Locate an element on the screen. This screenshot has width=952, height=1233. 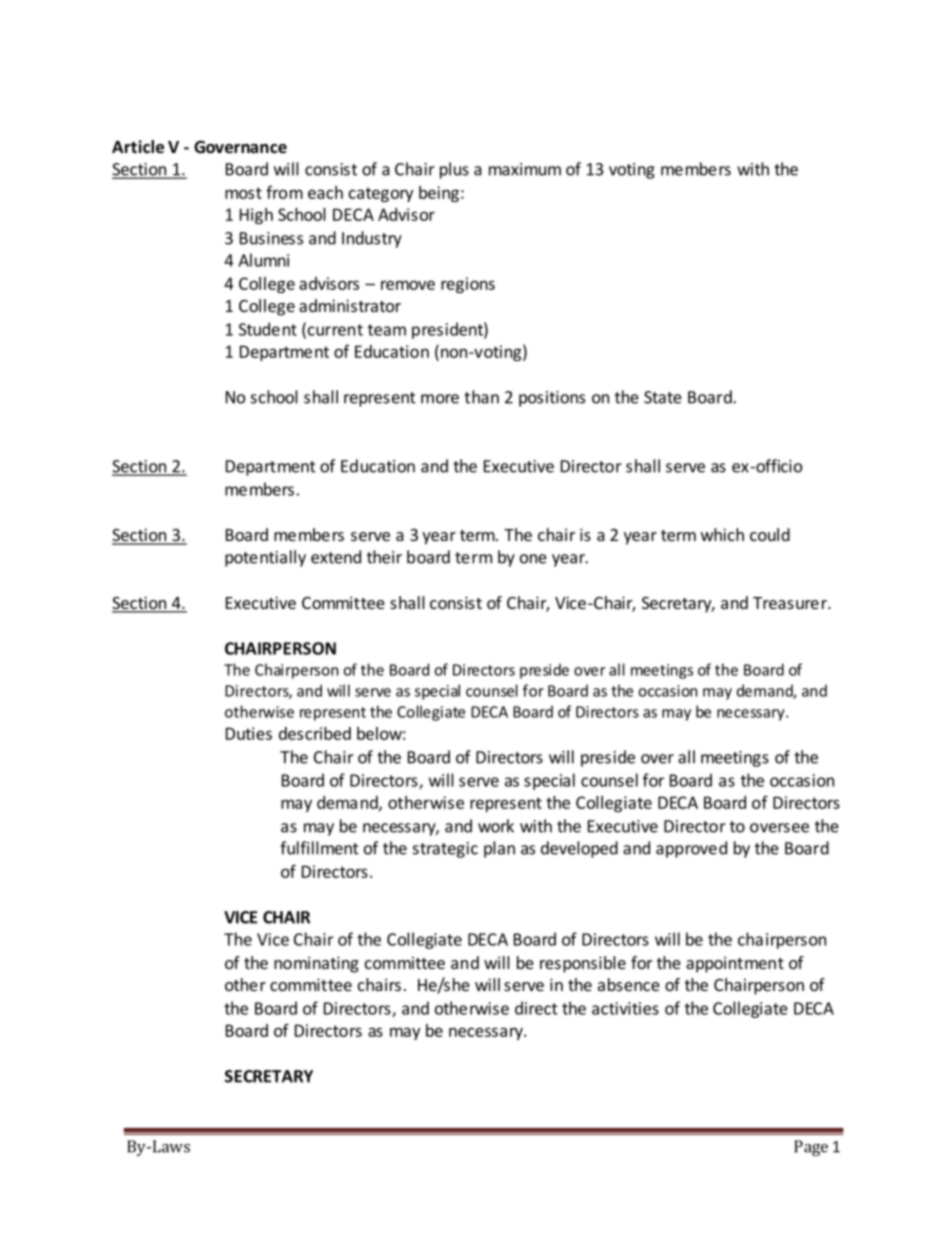
maximum is located at coordinates (525, 169).
